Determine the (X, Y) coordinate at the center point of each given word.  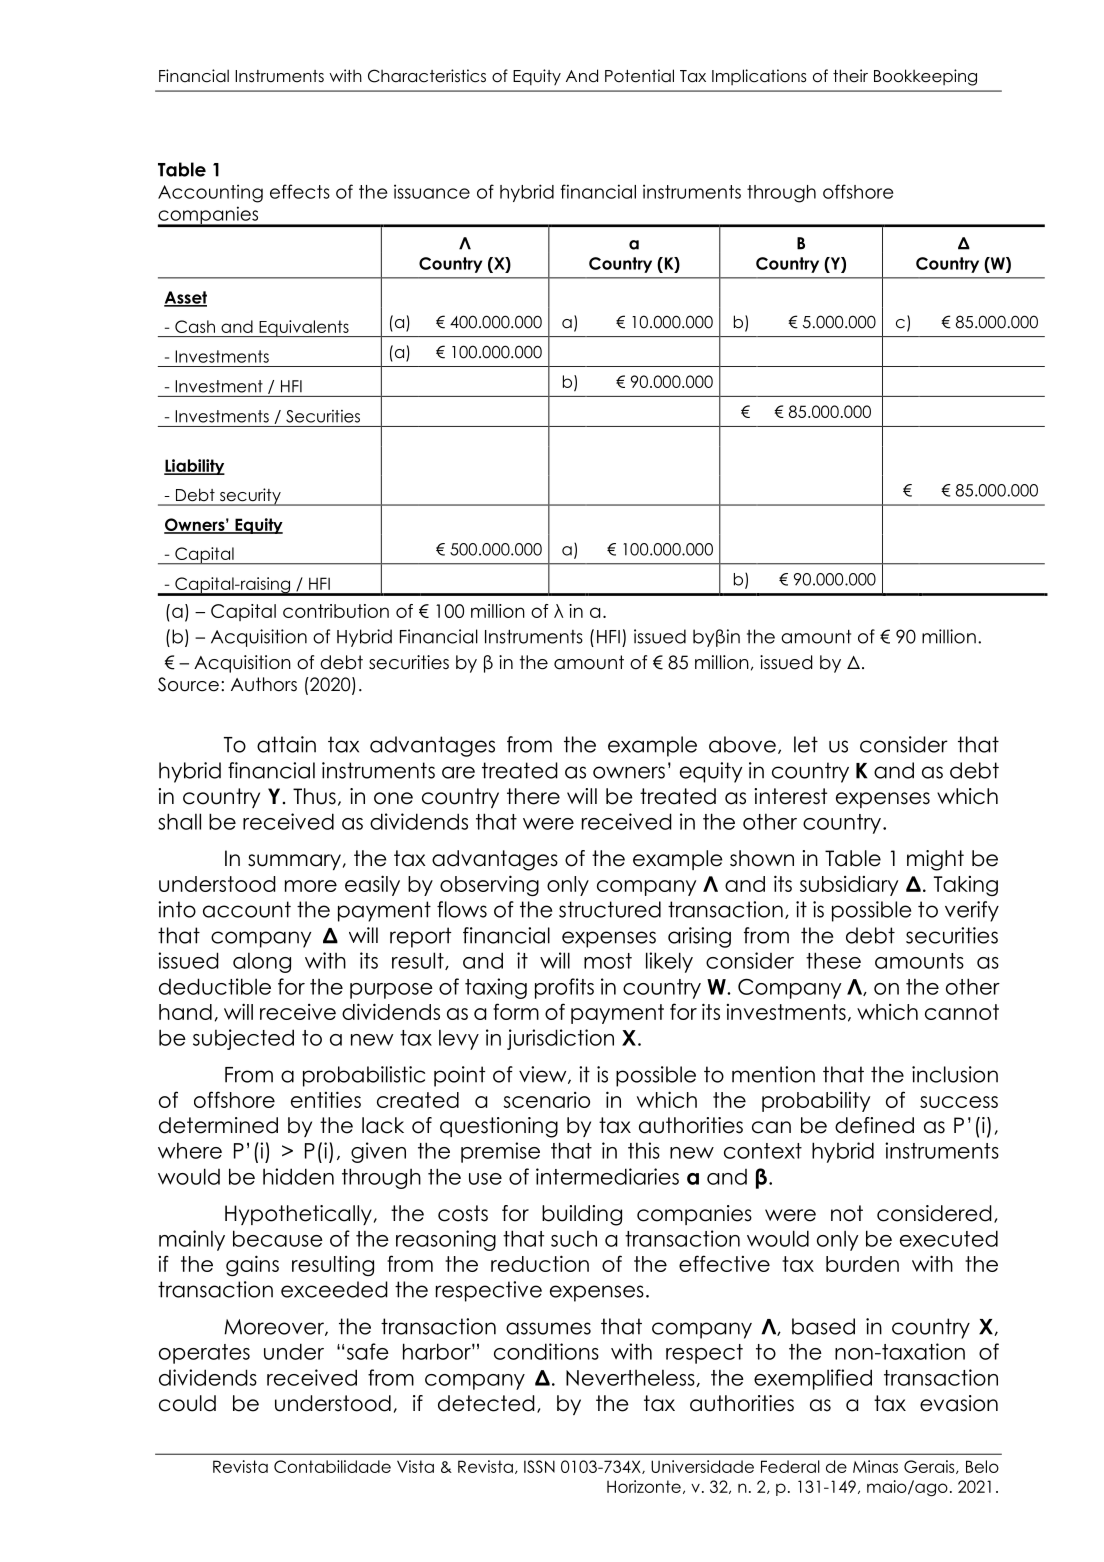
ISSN (539, 1466)
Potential (639, 76)
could (187, 1403)
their (850, 76)
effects (300, 191)
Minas (875, 1466)
